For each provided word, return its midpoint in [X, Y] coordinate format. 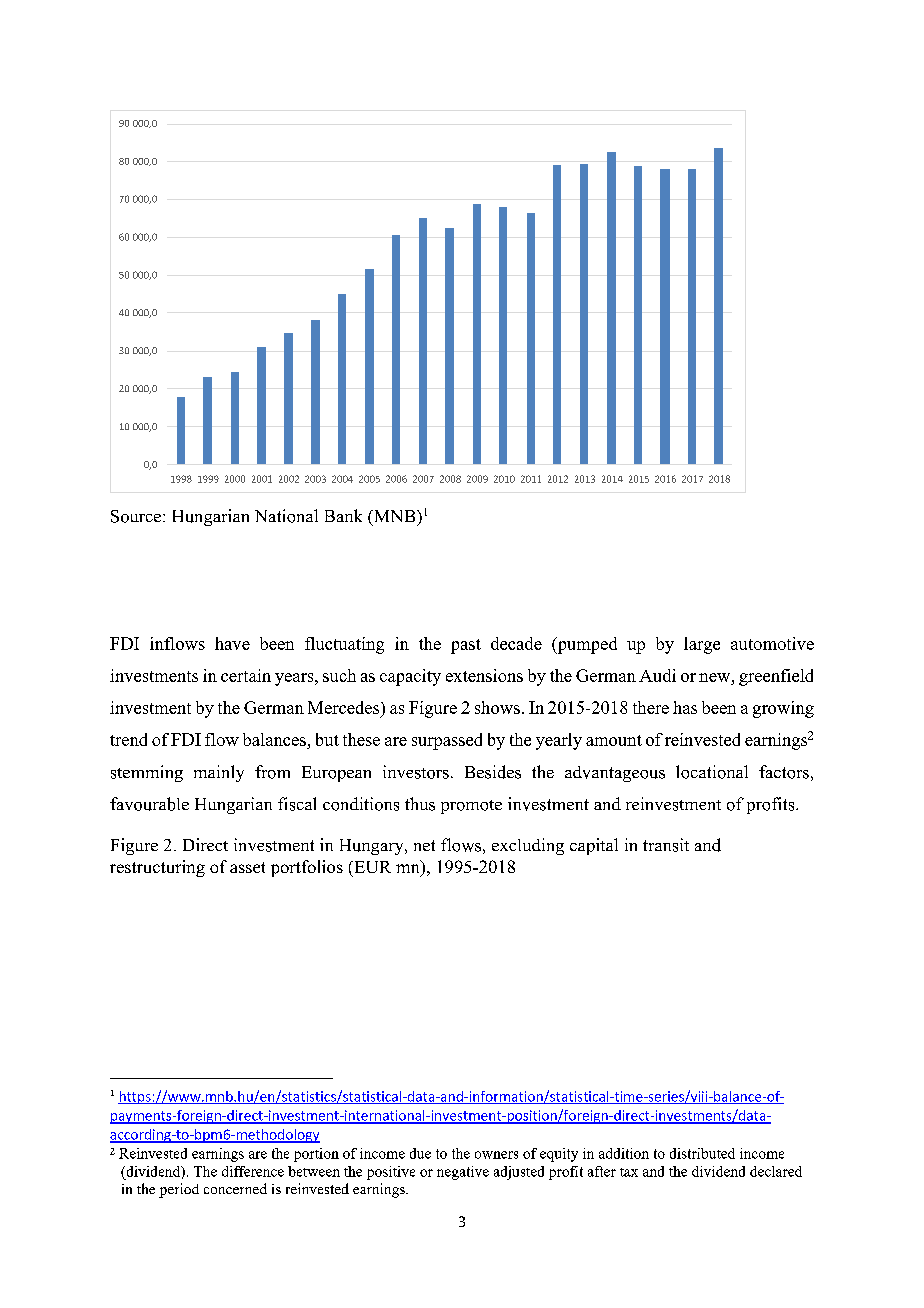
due [420, 1153]
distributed [702, 1153]
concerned [235, 1188]
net [424, 845]
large [702, 645]
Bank [343, 515]
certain [246, 675]
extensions [484, 675]
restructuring [157, 868]
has [685, 707]
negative [463, 1173]
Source [136, 516]
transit [666, 845]
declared [776, 1171]
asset [247, 867]
